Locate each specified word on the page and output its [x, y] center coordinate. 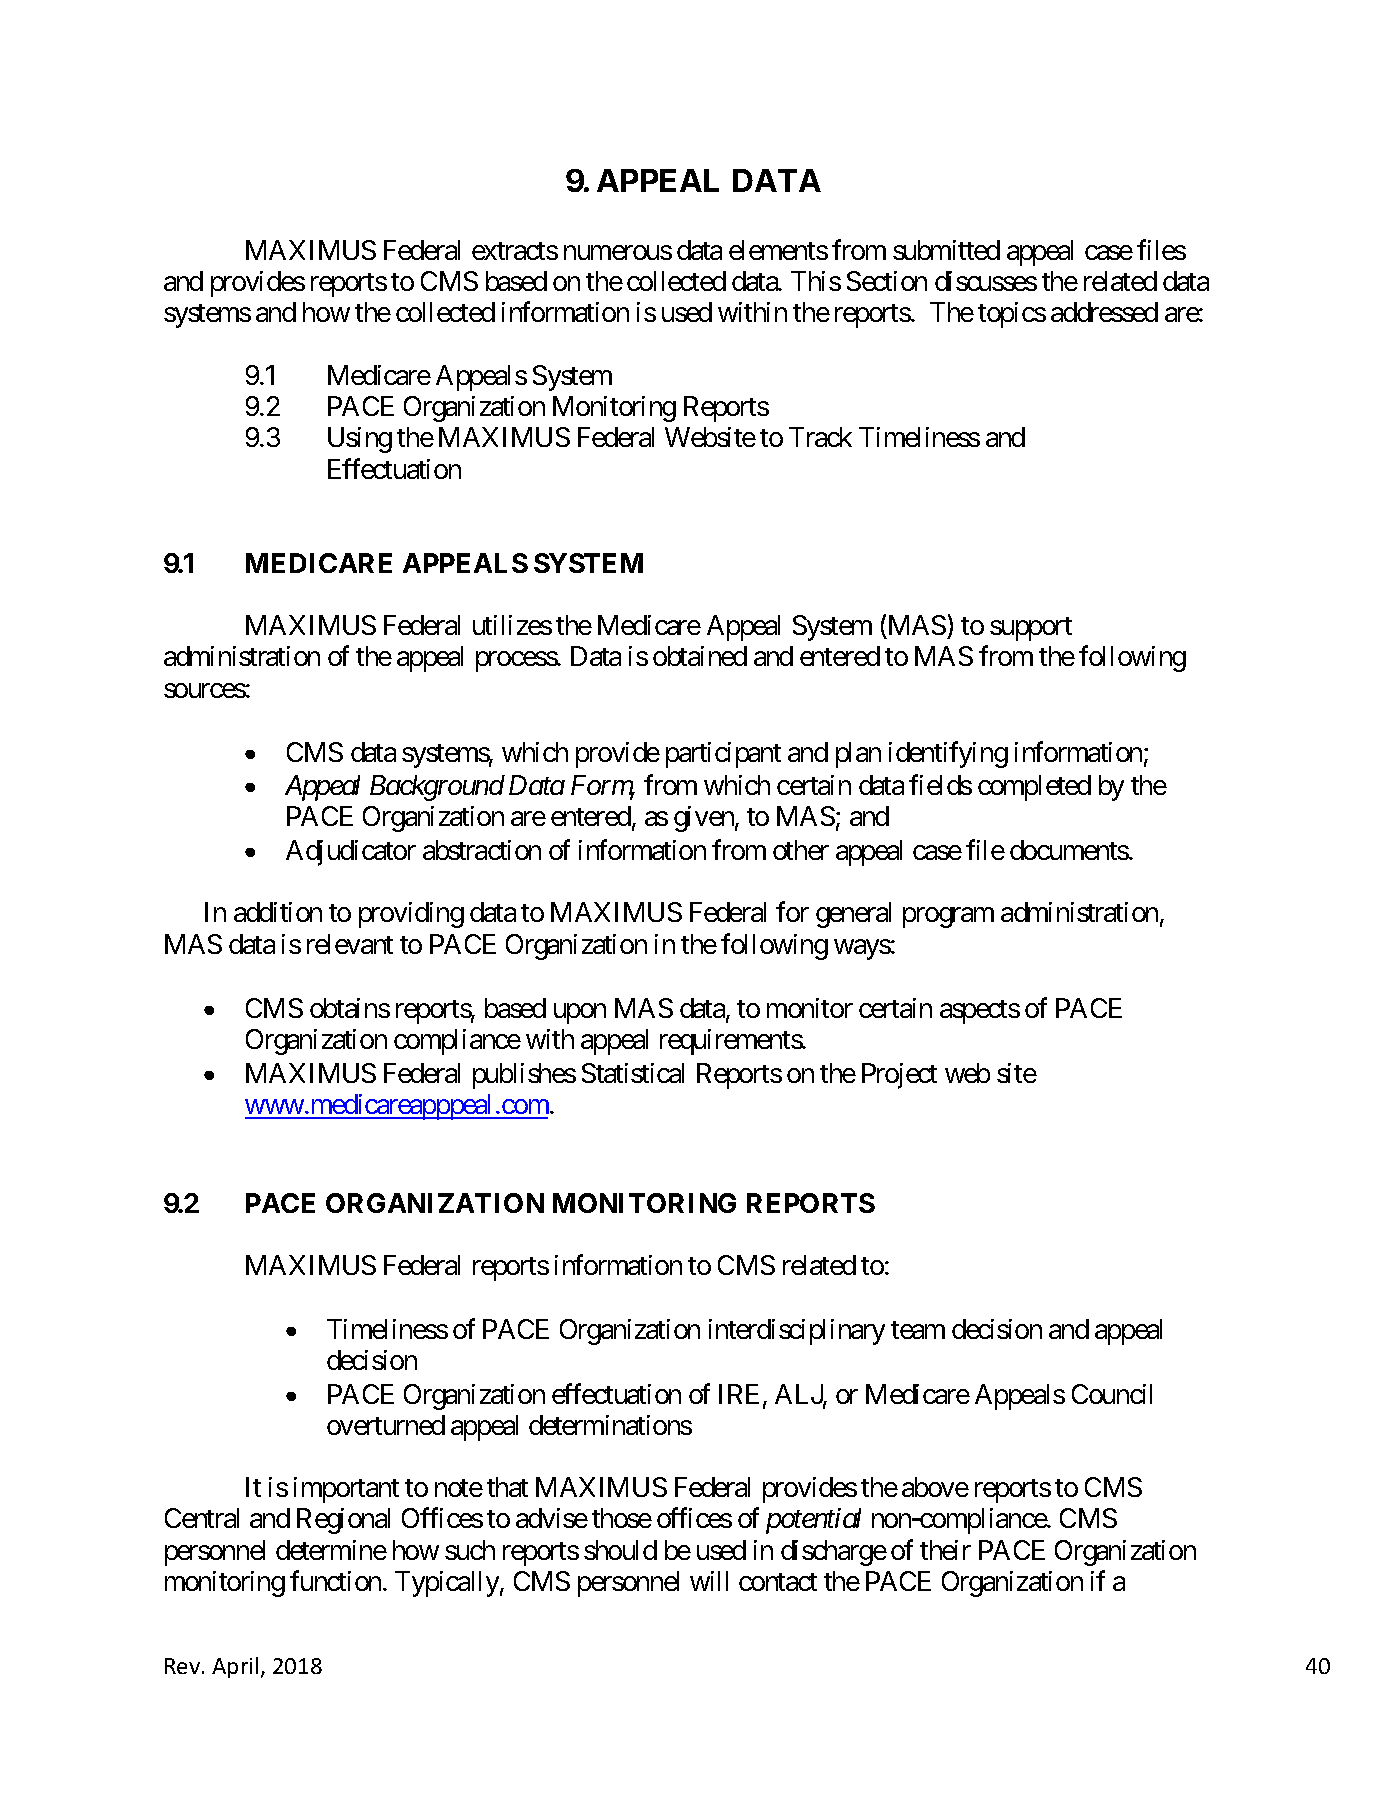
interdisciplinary [797, 1332]
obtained [700, 656]
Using [360, 440]
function [335, 1580]
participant [723, 755]
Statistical [633, 1073]
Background [437, 788]
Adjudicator [351, 853]
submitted [946, 250]
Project [899, 1076]
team [918, 1330]
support [1031, 629]
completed [1034, 788]
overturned [386, 1425]
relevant [350, 944]
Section [887, 281]
